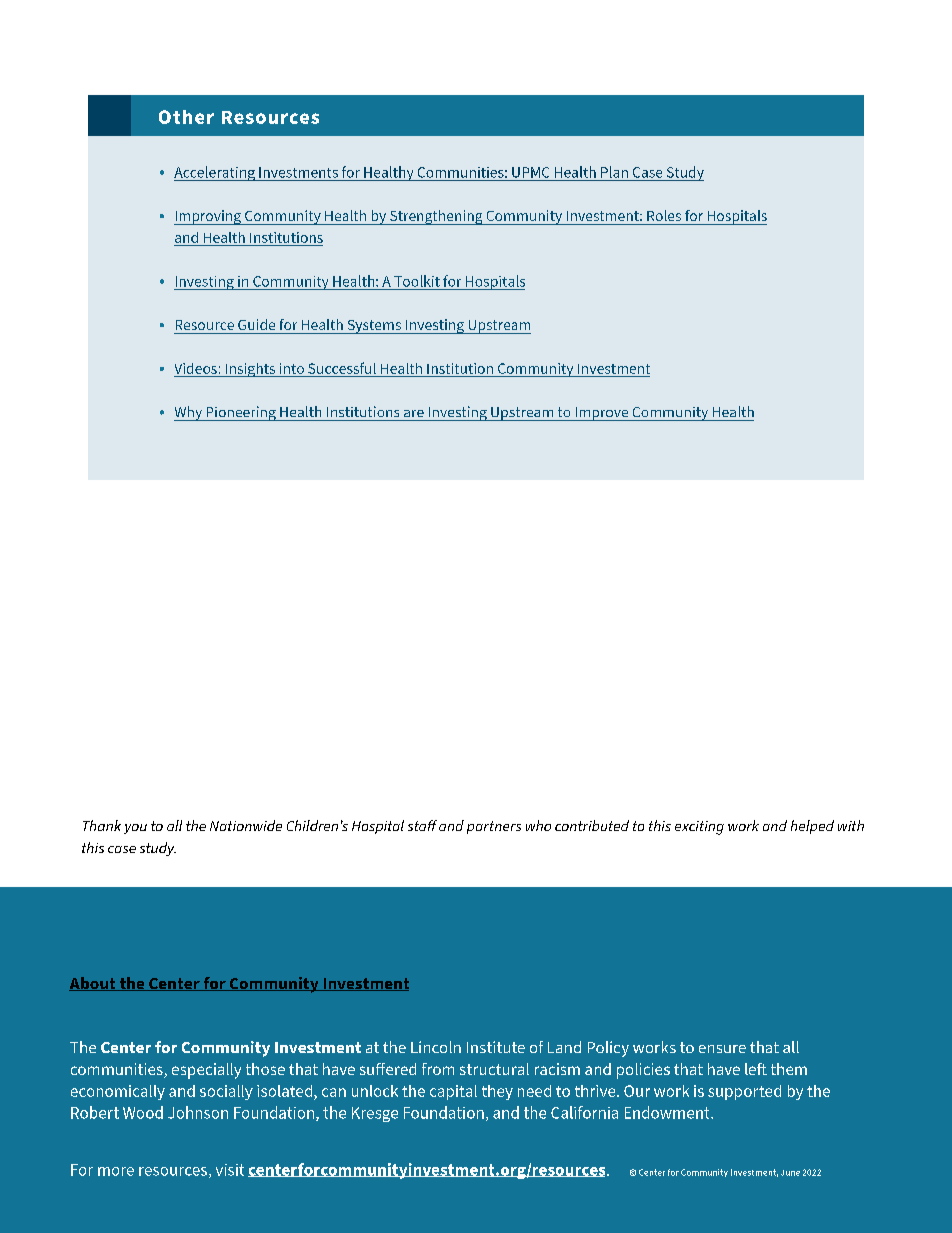 This screenshot has width=952, height=1233. Describe the element at coordinates (530, 172) in the screenshot. I see `UPMC` at that location.
